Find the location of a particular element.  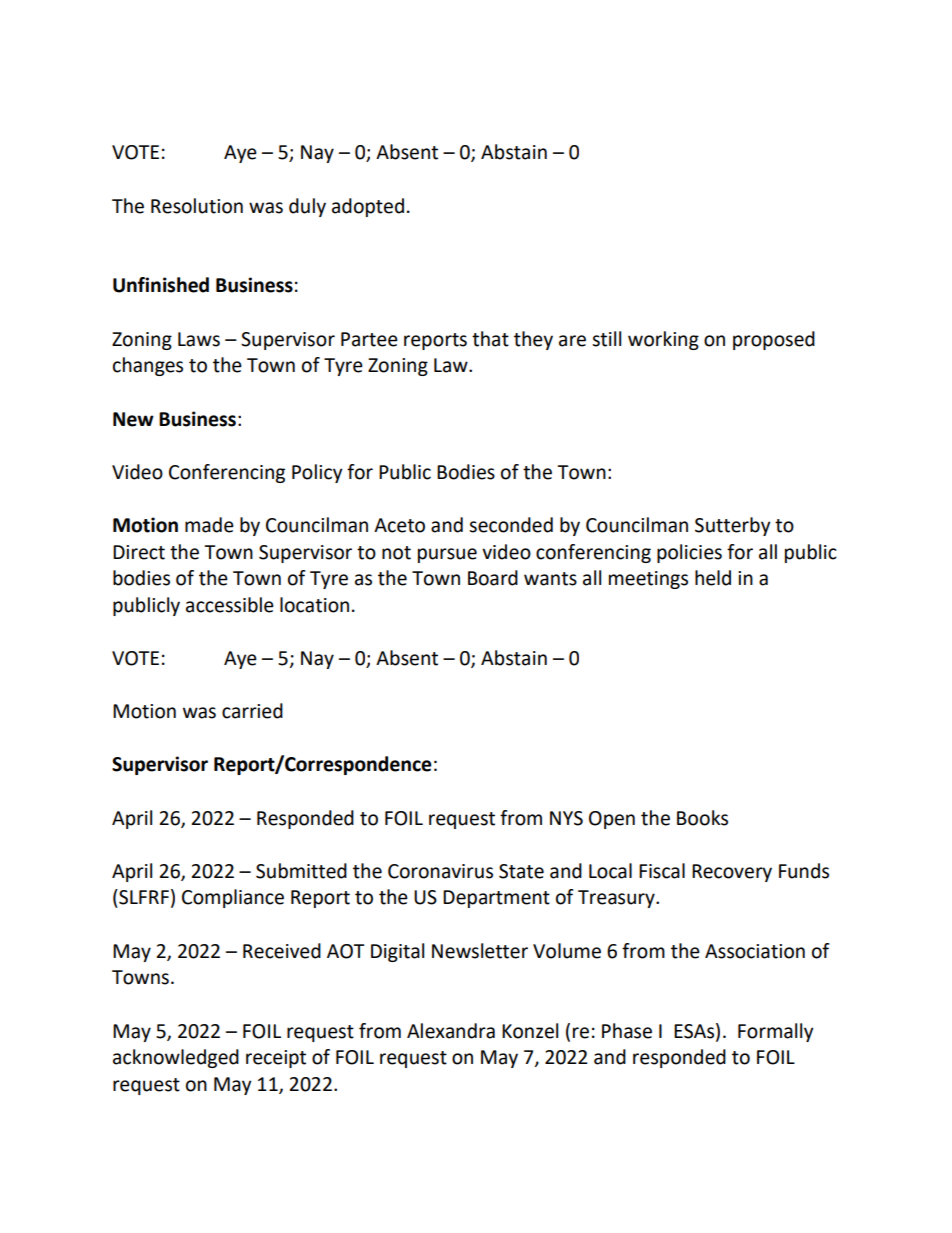

acknowledged is located at coordinates (176, 1058).
